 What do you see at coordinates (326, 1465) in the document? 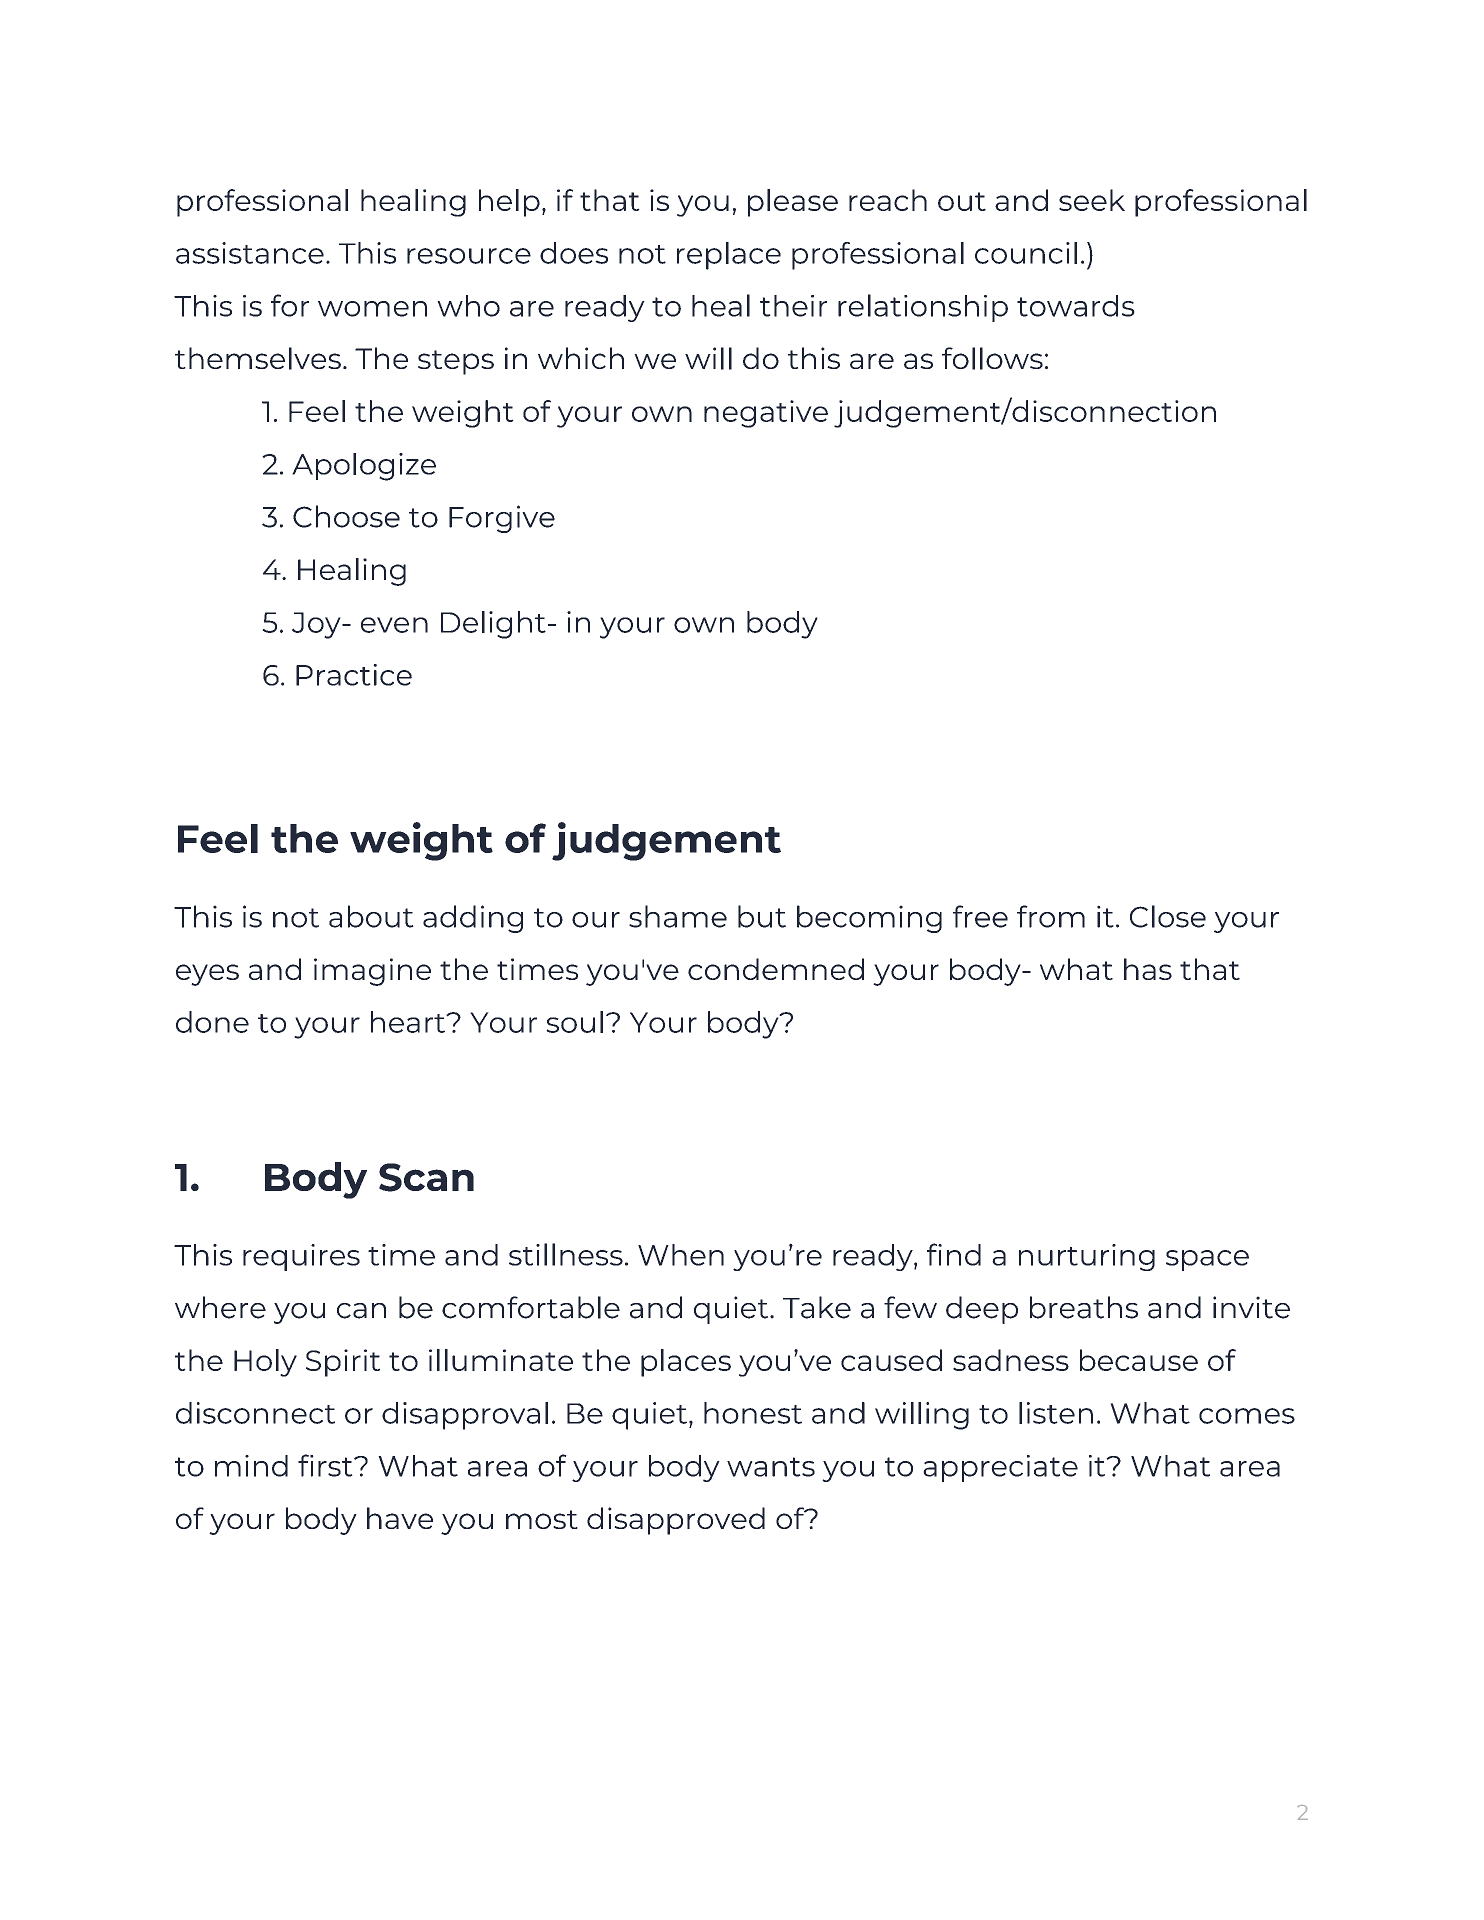
I see `first` at bounding box center [326, 1465].
